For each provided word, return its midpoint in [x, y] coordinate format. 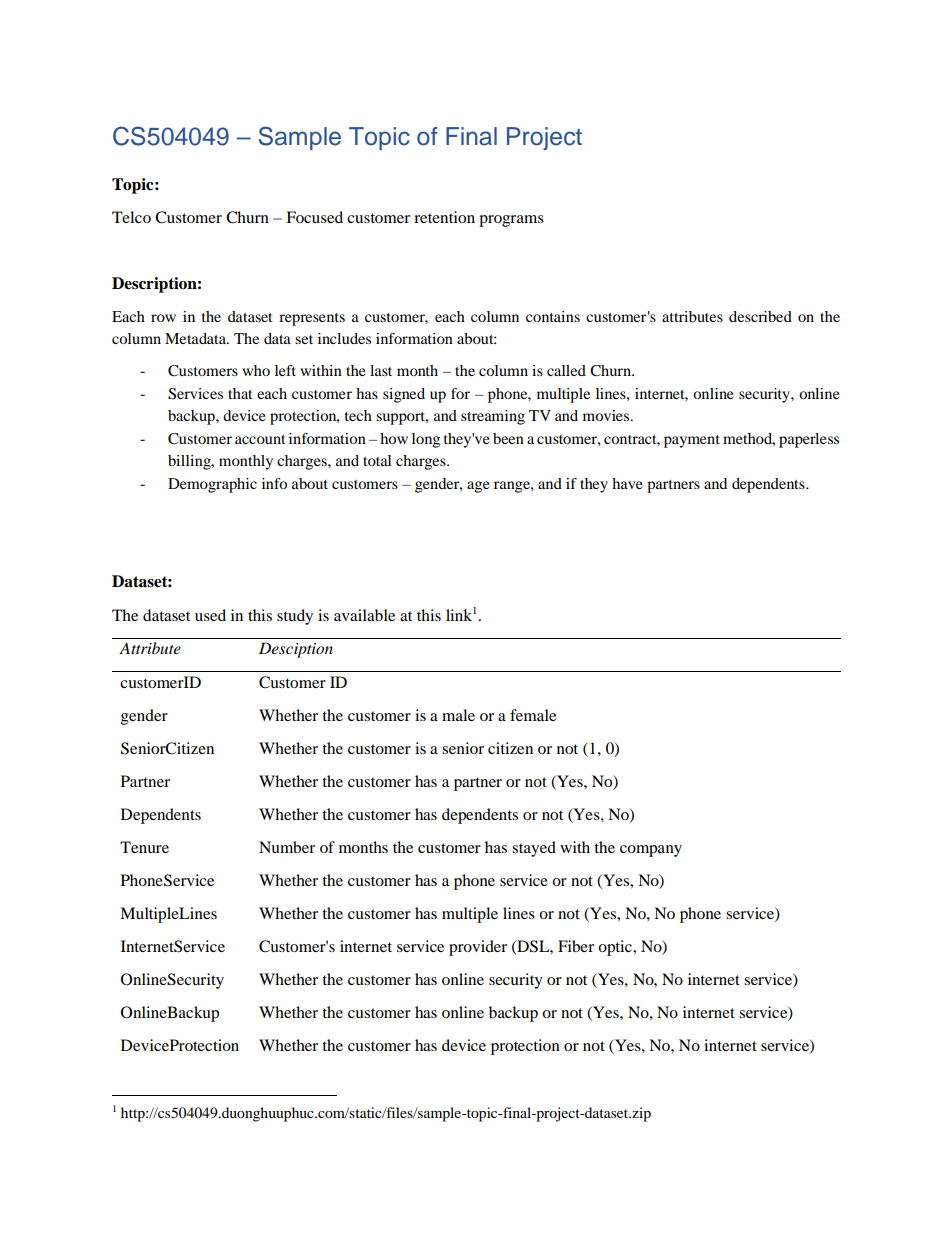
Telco [131, 217]
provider [478, 948]
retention [444, 217]
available [364, 615]
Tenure [144, 847]
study [295, 617]
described [760, 316]
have [627, 483]
